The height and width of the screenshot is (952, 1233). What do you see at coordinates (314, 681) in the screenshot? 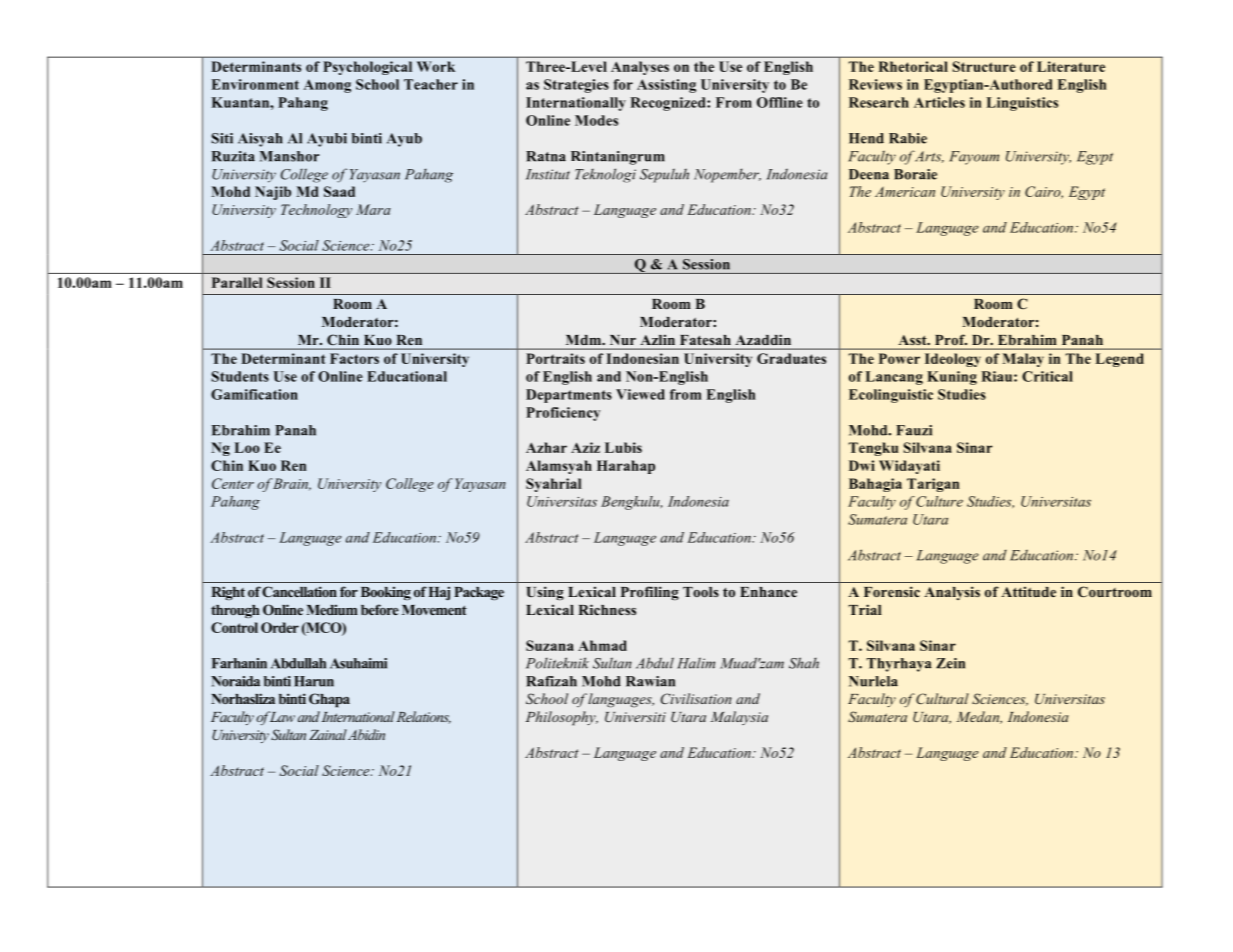
I see `Harun` at bounding box center [314, 681].
